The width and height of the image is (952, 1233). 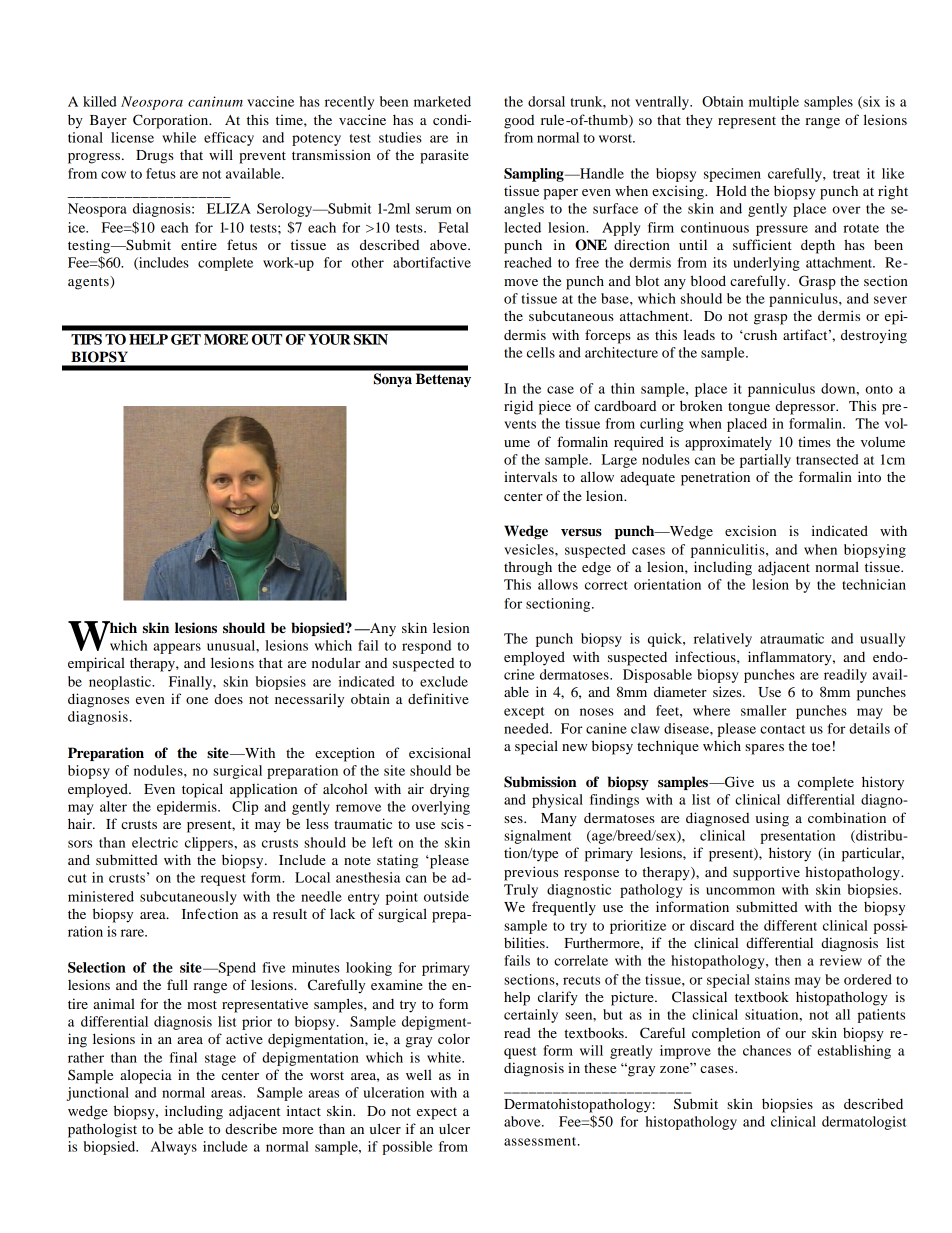 I want to click on good, so click(x=519, y=122).
